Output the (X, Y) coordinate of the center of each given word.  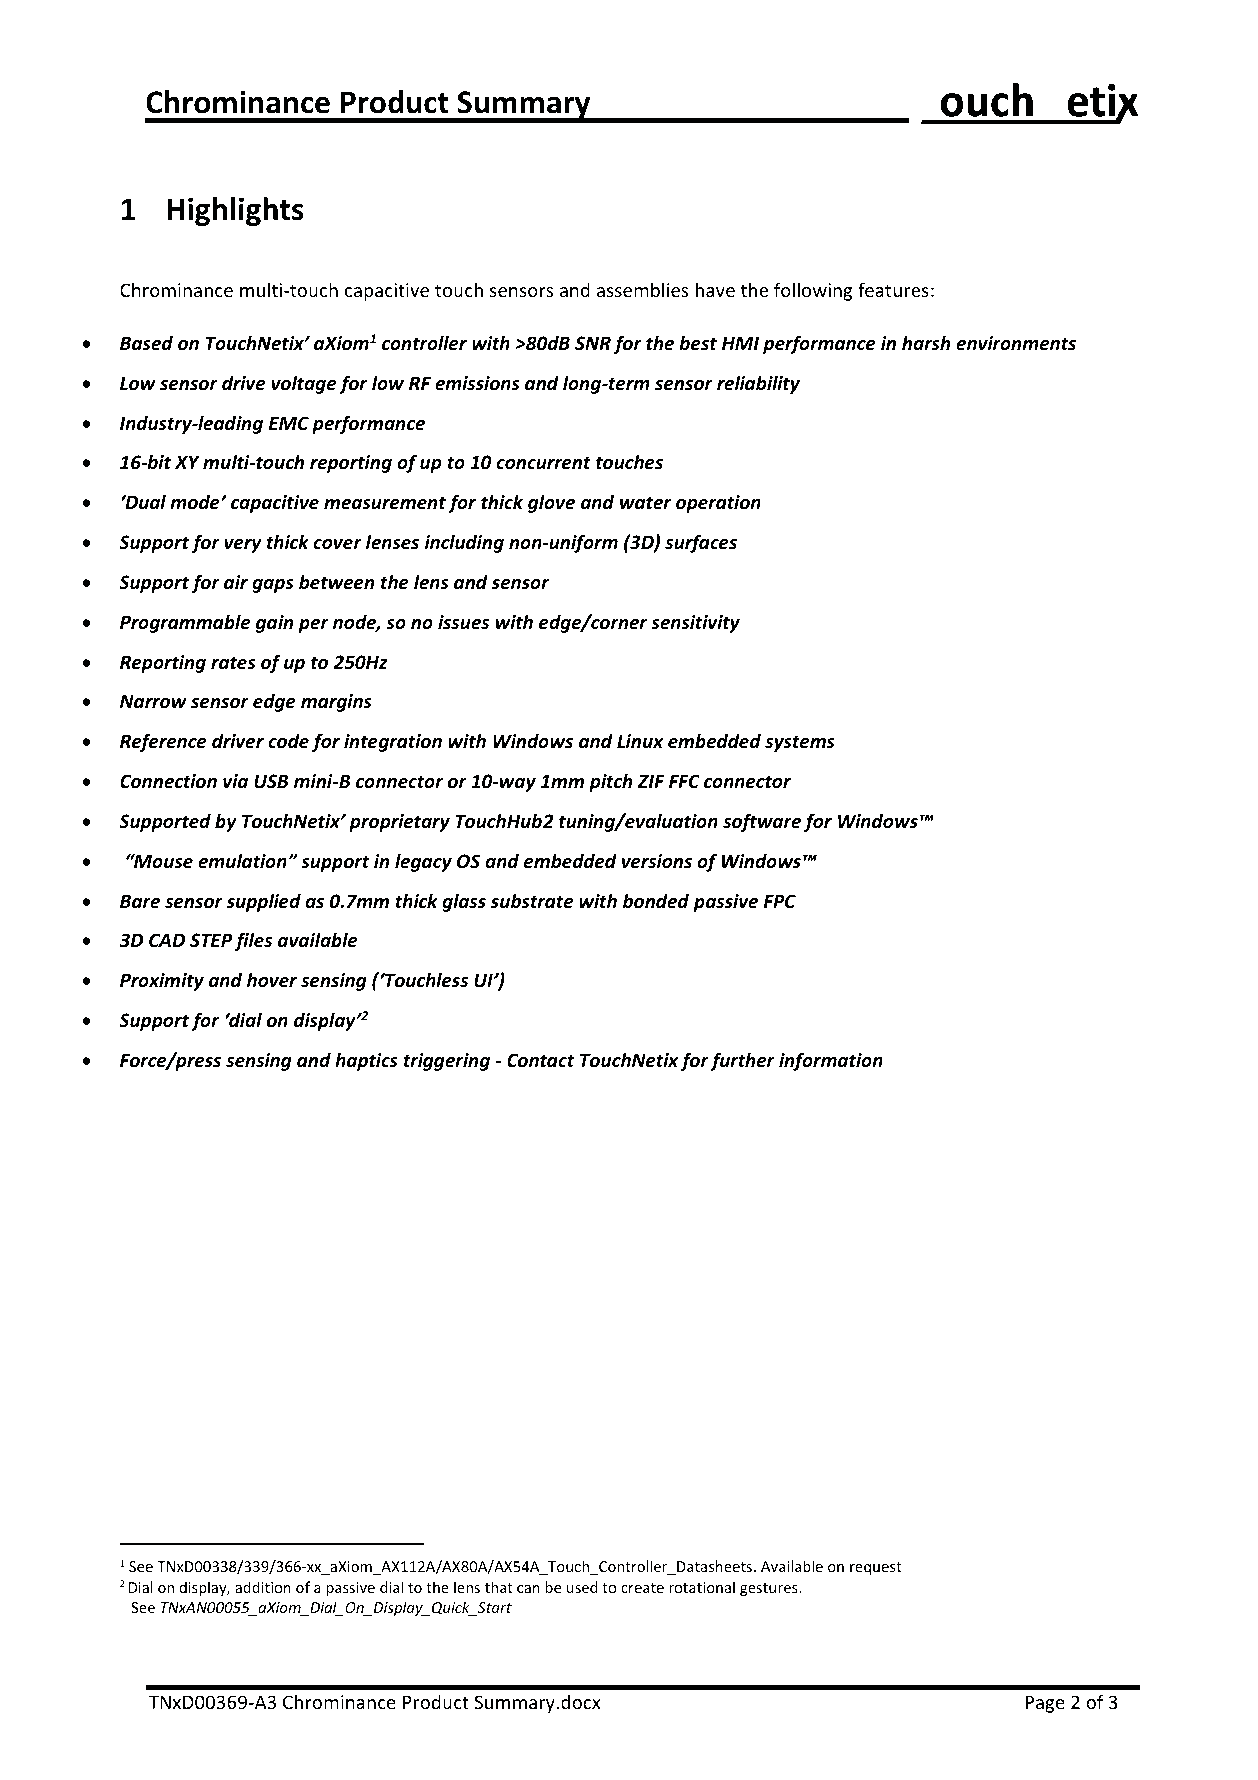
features (893, 289)
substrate (532, 901)
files (253, 941)
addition (263, 1587)
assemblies (642, 289)
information (831, 1061)
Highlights (235, 211)
